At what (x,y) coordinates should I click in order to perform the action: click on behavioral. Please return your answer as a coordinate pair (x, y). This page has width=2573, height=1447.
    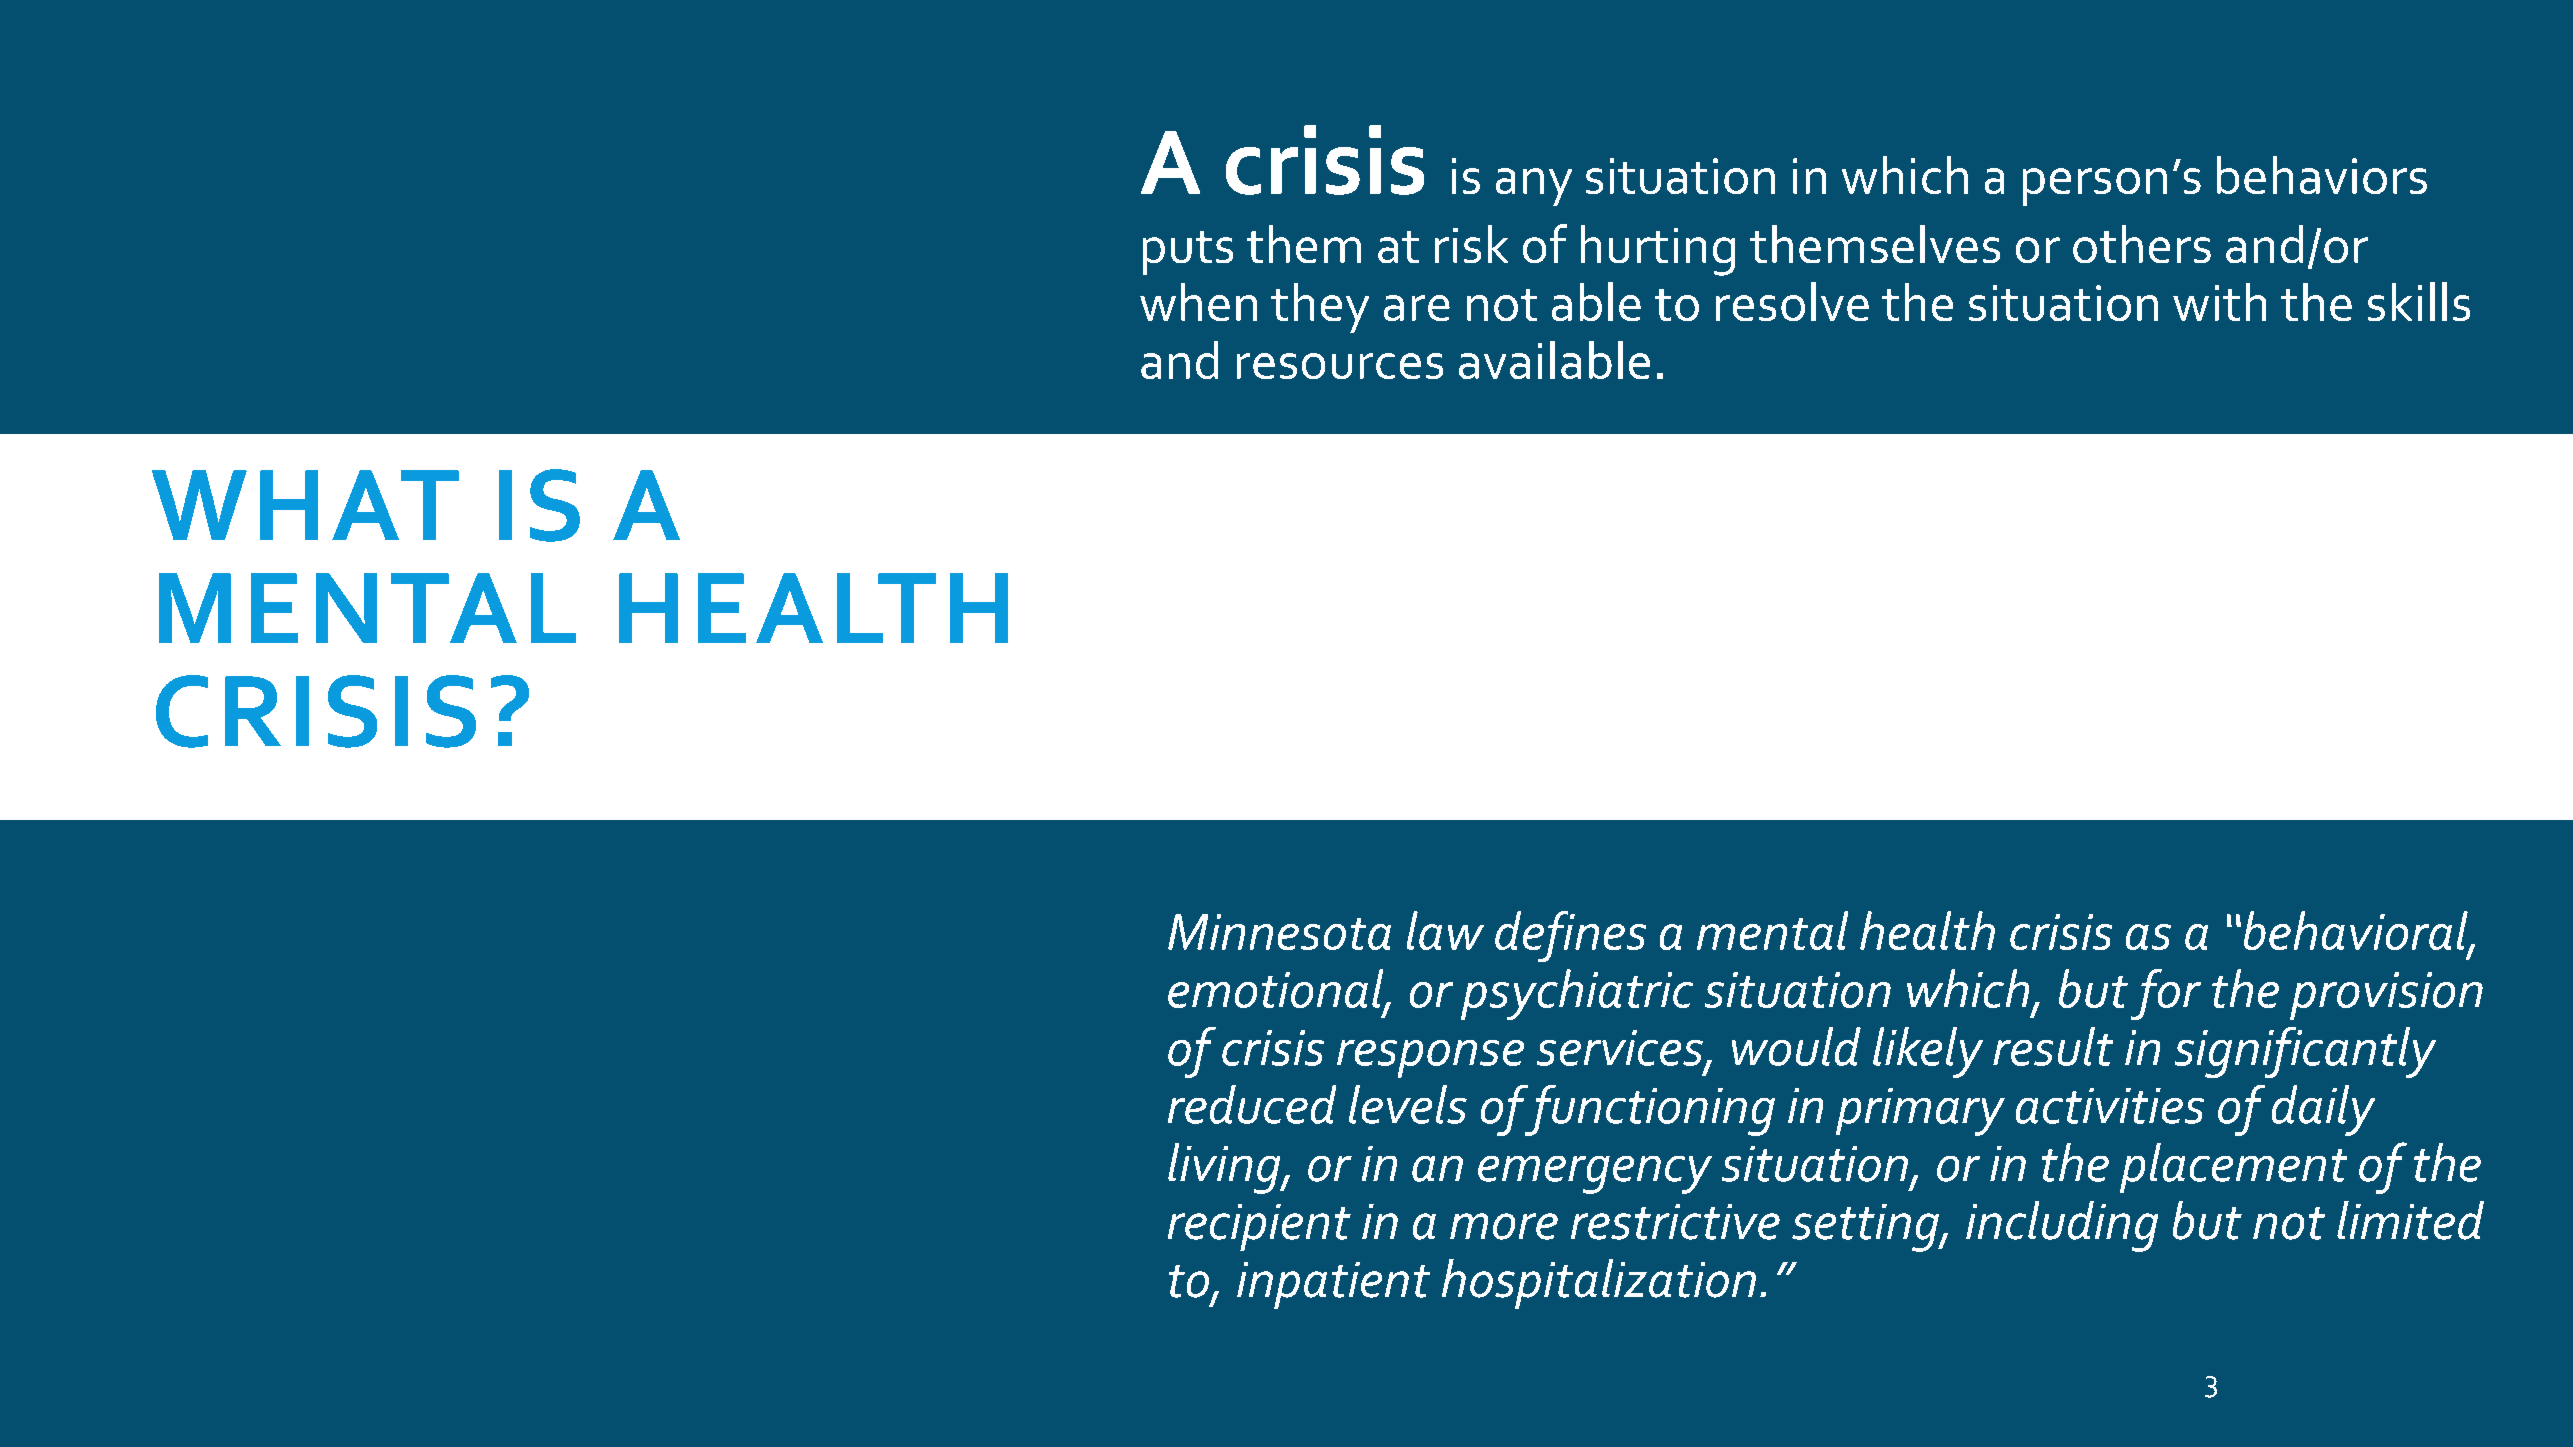
    Looking at the image, I should click on (2357, 932).
